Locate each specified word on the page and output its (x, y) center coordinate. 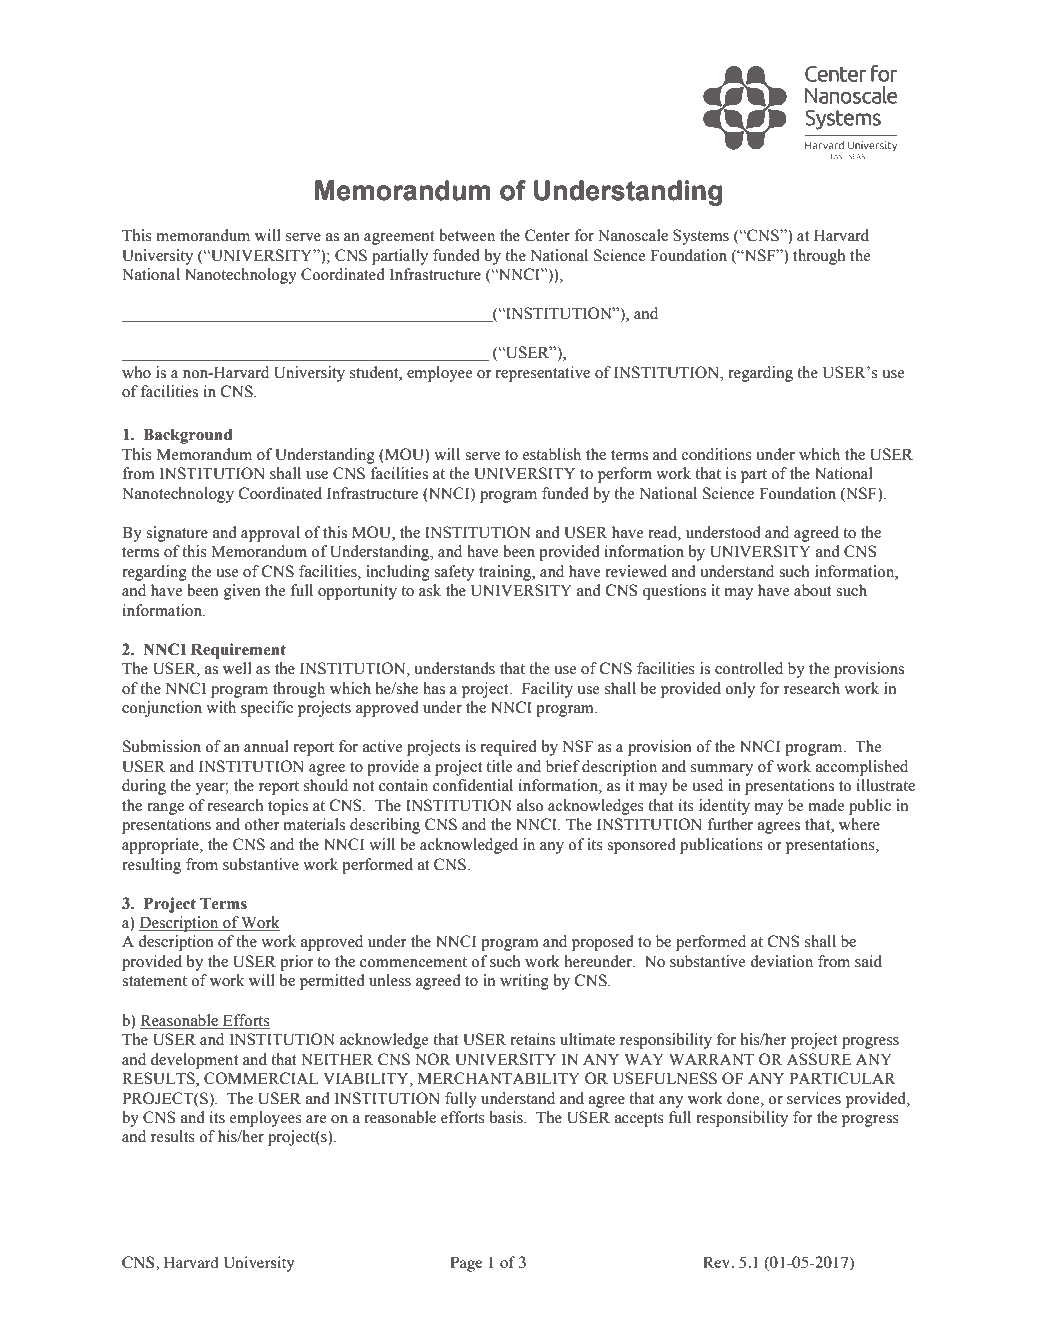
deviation (781, 961)
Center (547, 235)
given (242, 592)
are (316, 1119)
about (813, 590)
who (136, 372)
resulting (151, 866)
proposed (603, 943)
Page (466, 1264)
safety (454, 573)
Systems (701, 237)
